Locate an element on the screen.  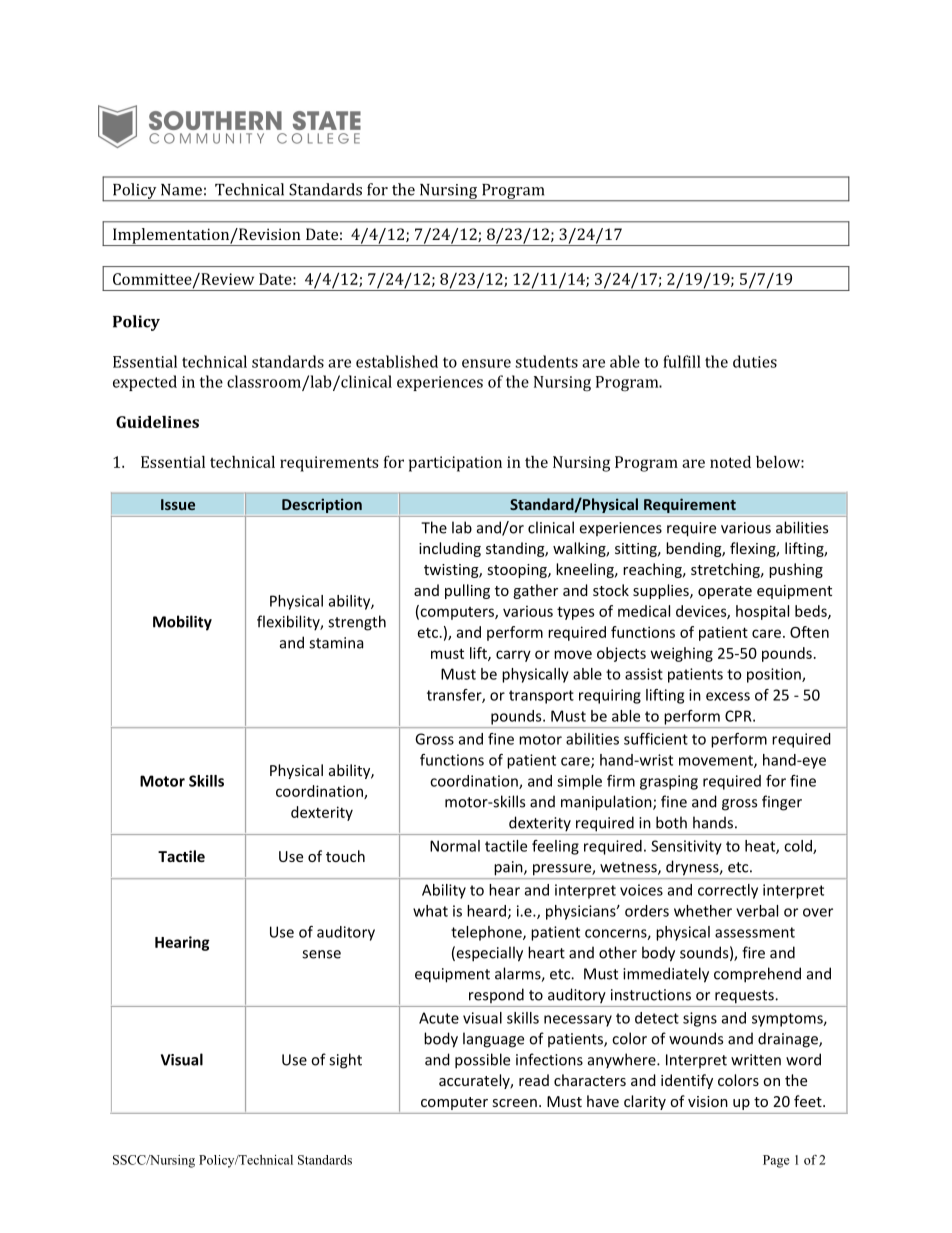
pushing is located at coordinates (796, 570).
